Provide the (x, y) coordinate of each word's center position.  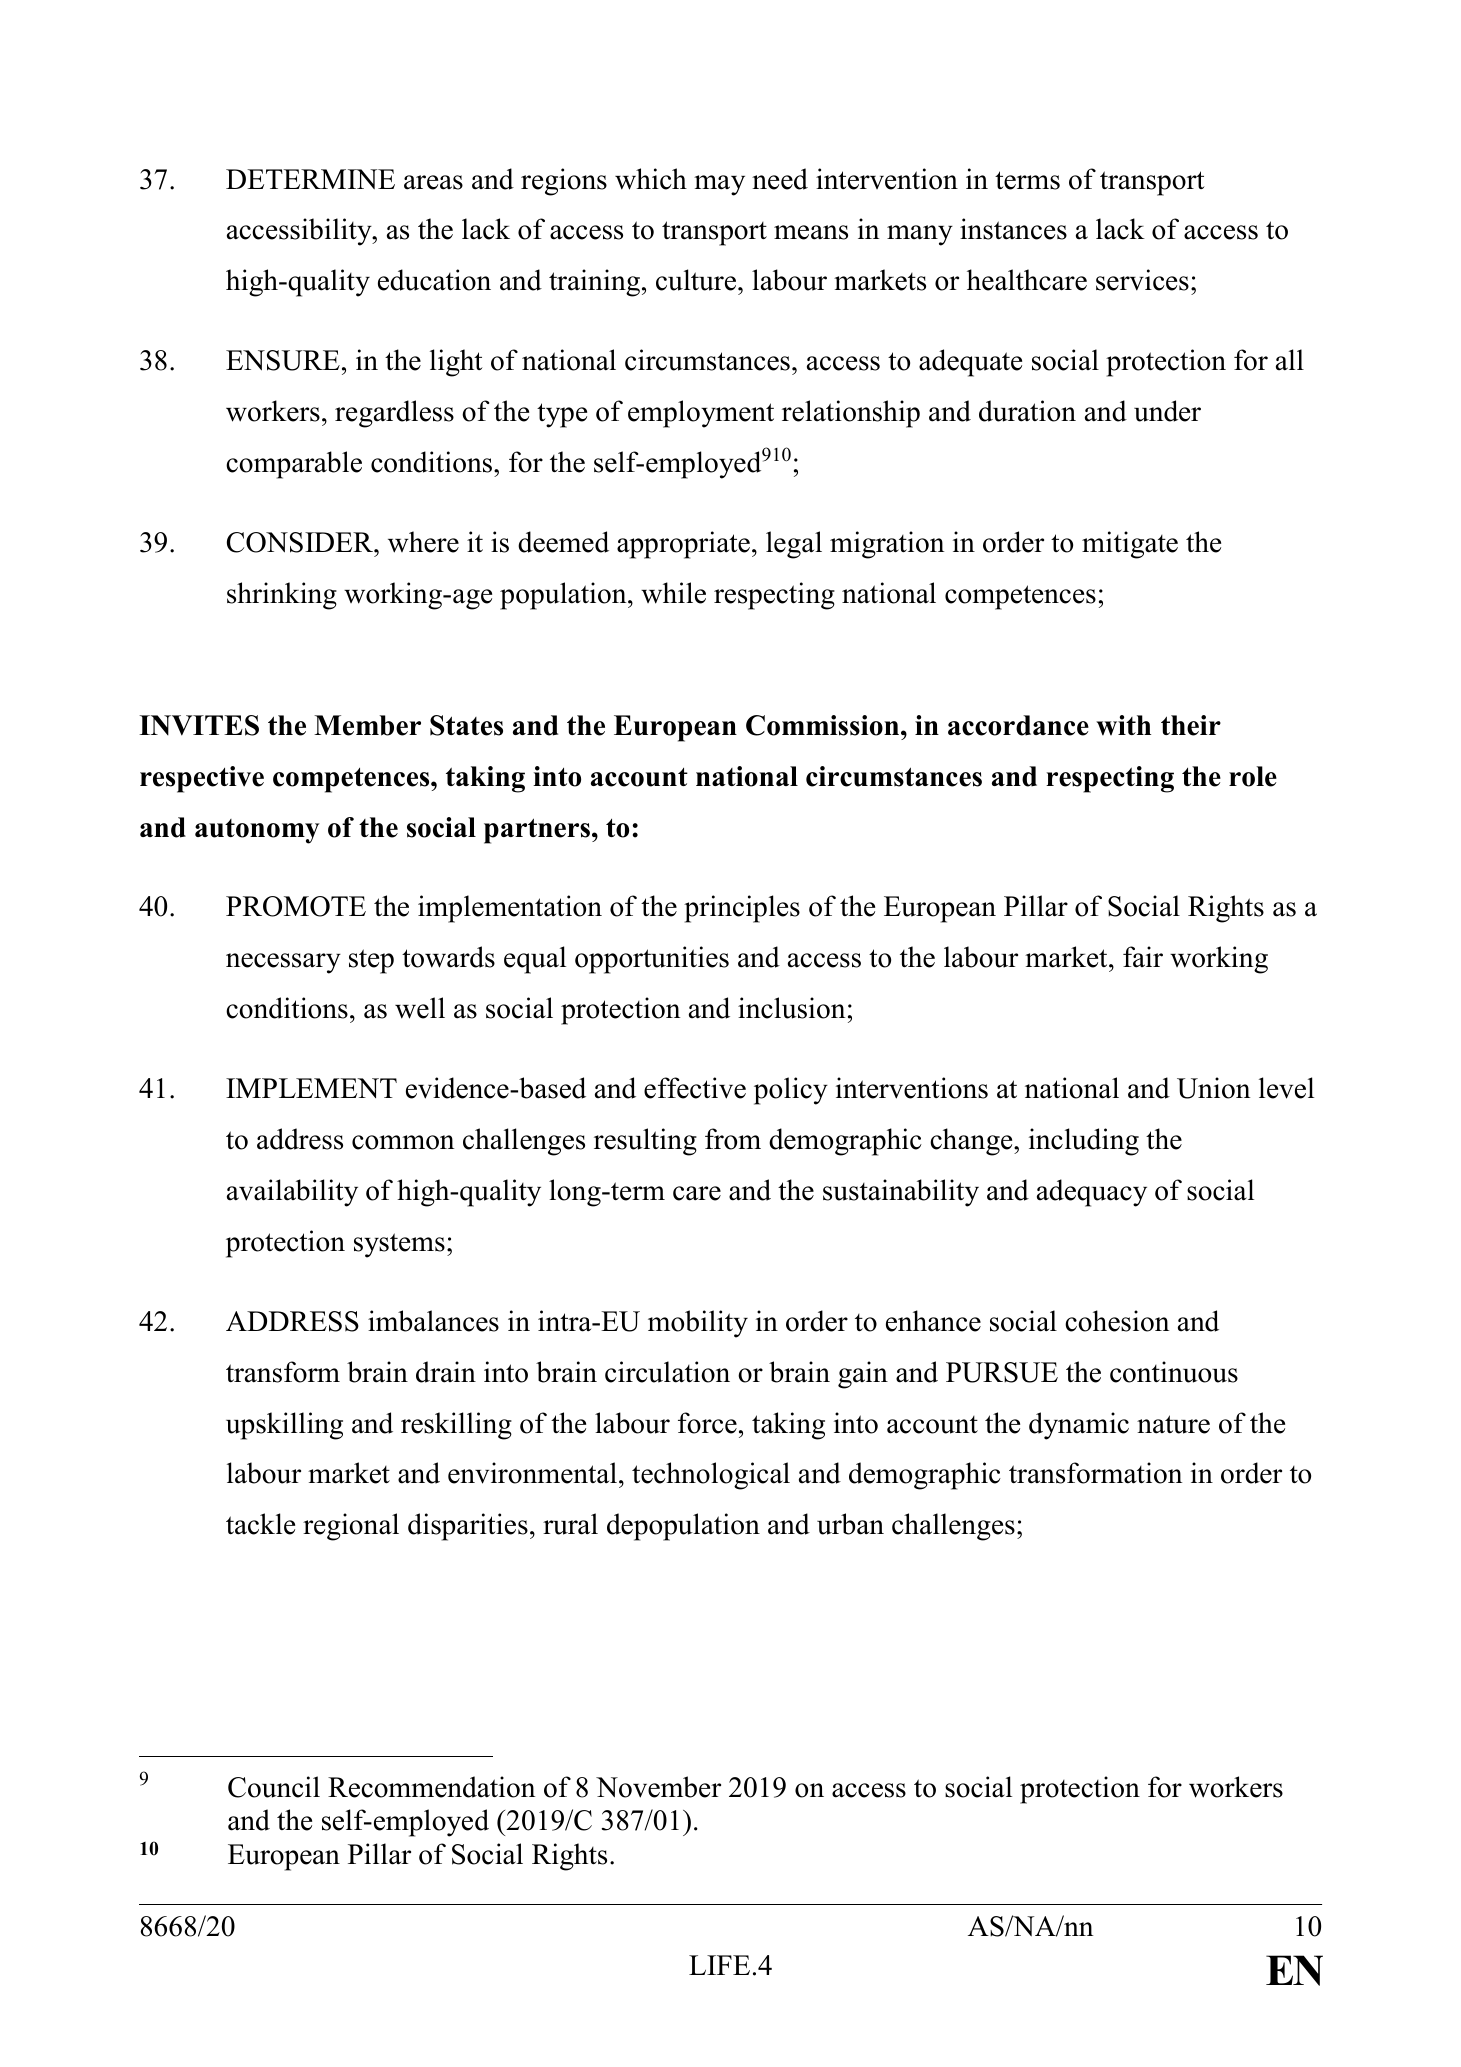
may (719, 185)
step (371, 961)
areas (433, 182)
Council (274, 1787)
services (1142, 280)
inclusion (791, 1008)
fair (1143, 957)
